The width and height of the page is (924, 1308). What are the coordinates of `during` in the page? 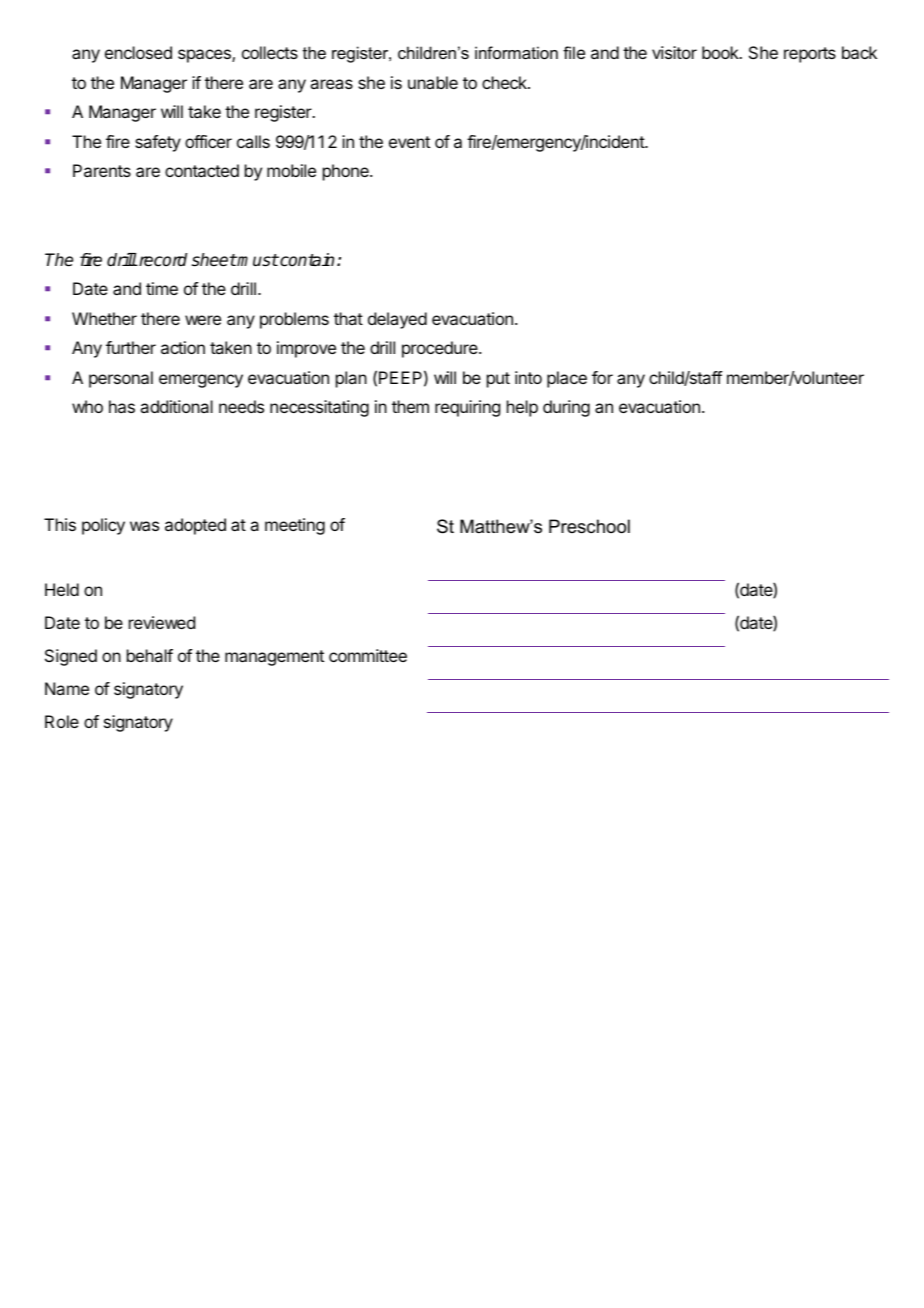 It's located at (566, 408).
